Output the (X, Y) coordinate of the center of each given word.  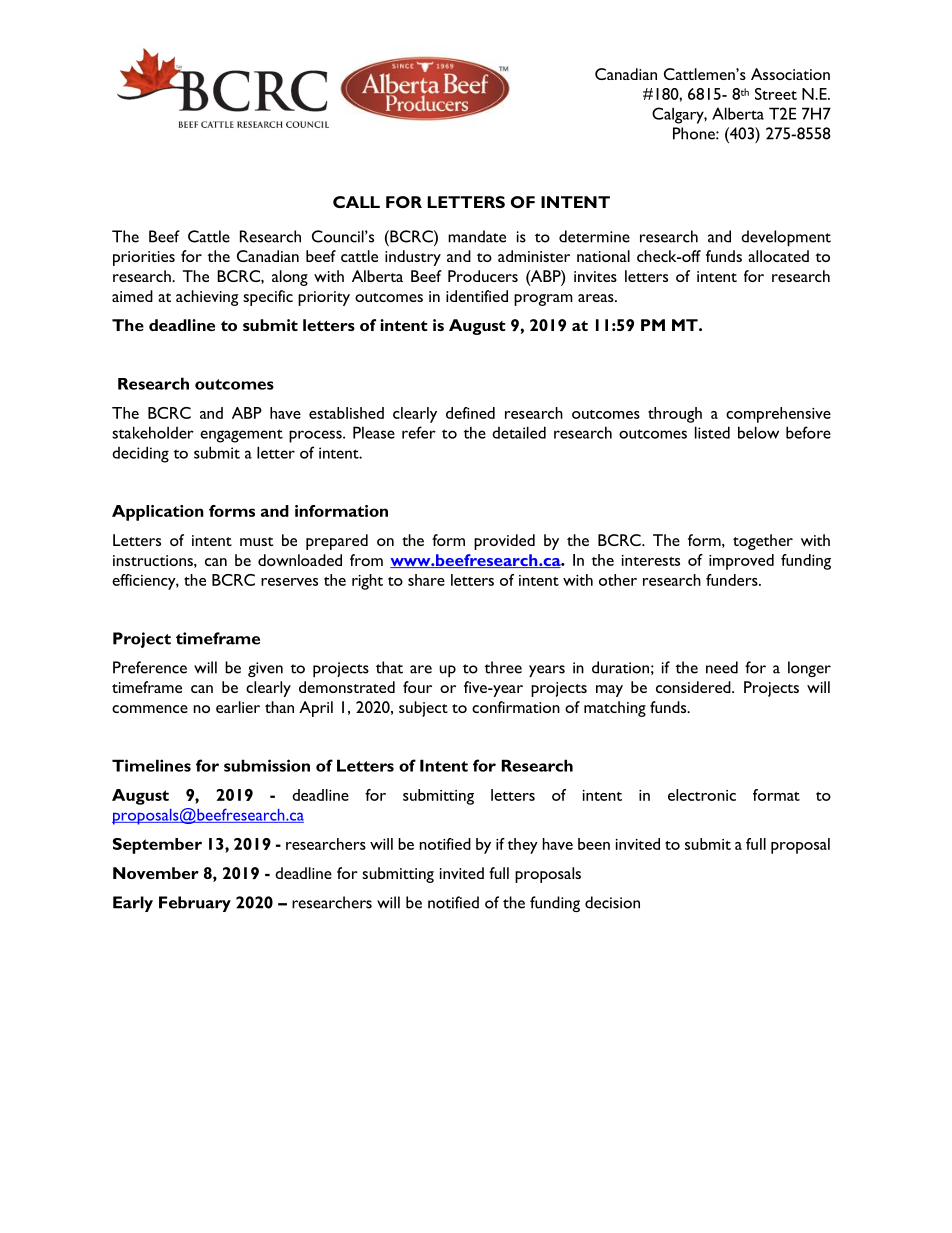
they (523, 846)
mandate (477, 236)
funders (733, 580)
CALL (356, 202)
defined (470, 413)
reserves (289, 582)
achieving (207, 298)
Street (776, 94)
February (195, 904)
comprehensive (778, 415)
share (426, 580)
